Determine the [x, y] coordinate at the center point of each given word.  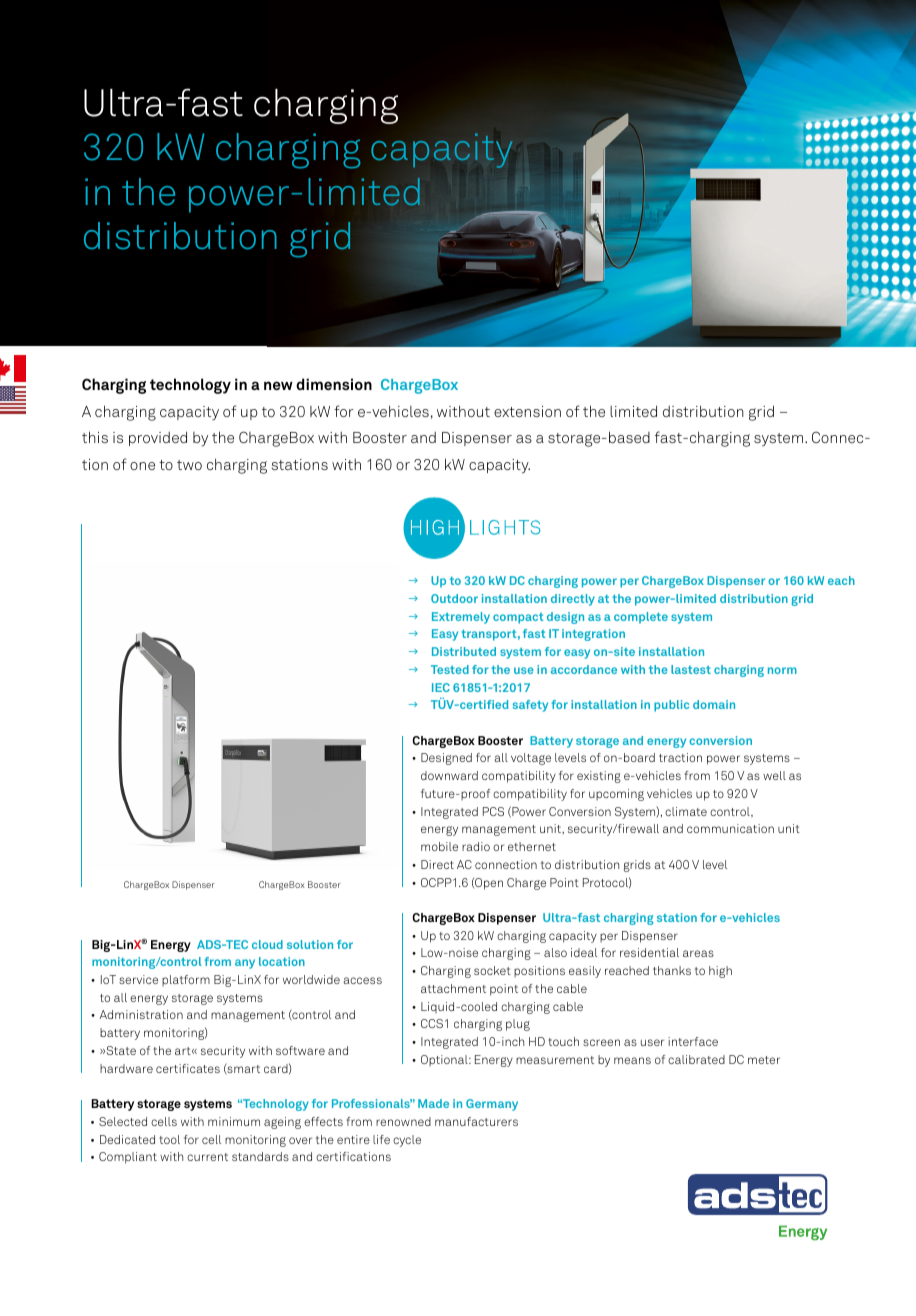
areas [698, 953]
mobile [439, 846]
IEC [441, 687]
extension [527, 411]
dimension [334, 384]
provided [158, 438]
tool [169, 1139]
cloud [267, 944]
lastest [691, 669]
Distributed [464, 651]
